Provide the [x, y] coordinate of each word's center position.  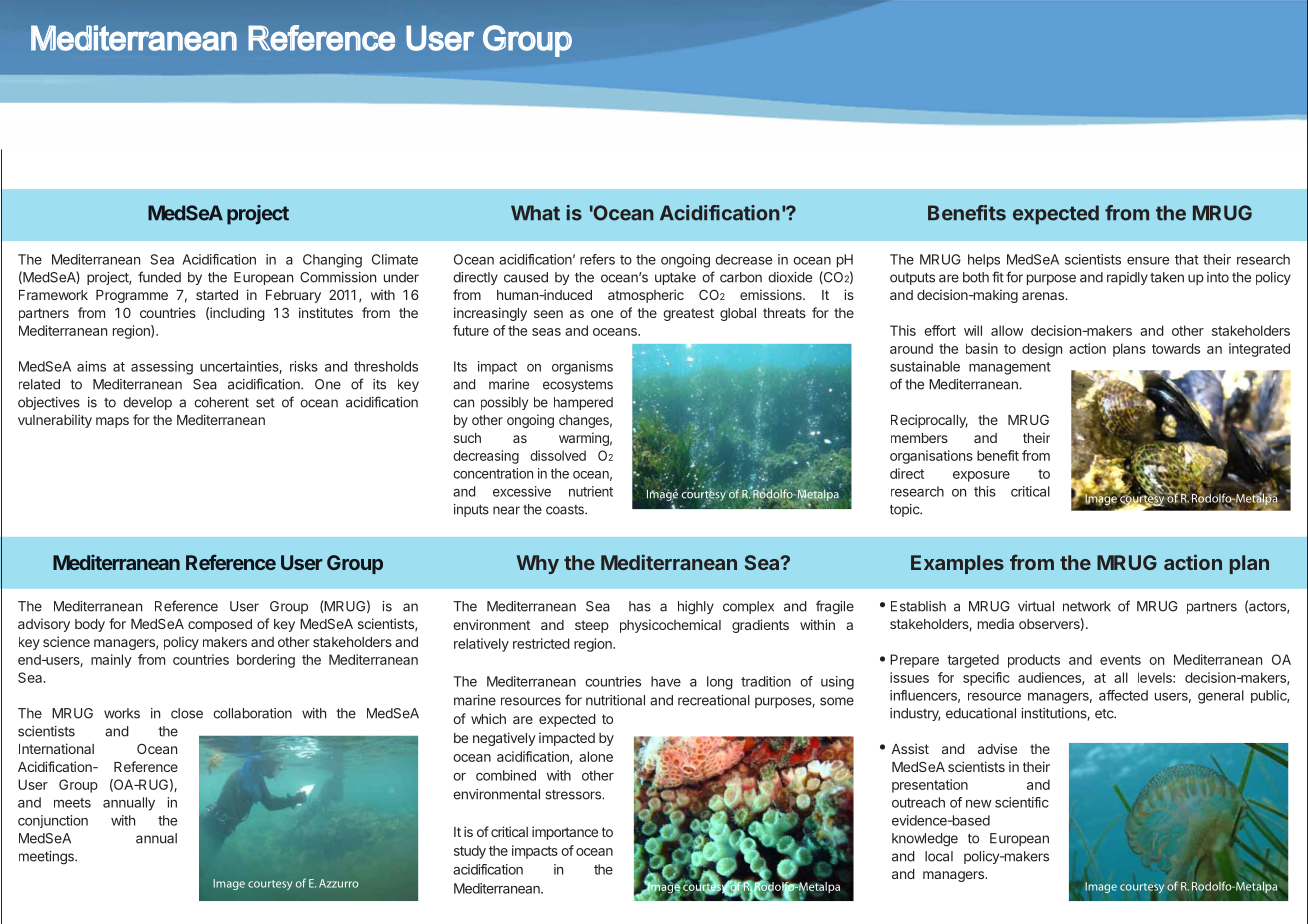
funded [159, 277]
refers [597, 259]
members [919, 438]
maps [112, 422]
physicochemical [670, 626]
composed [220, 625]
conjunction [53, 821]
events [1120, 660]
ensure [1148, 261]
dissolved [558, 455]
